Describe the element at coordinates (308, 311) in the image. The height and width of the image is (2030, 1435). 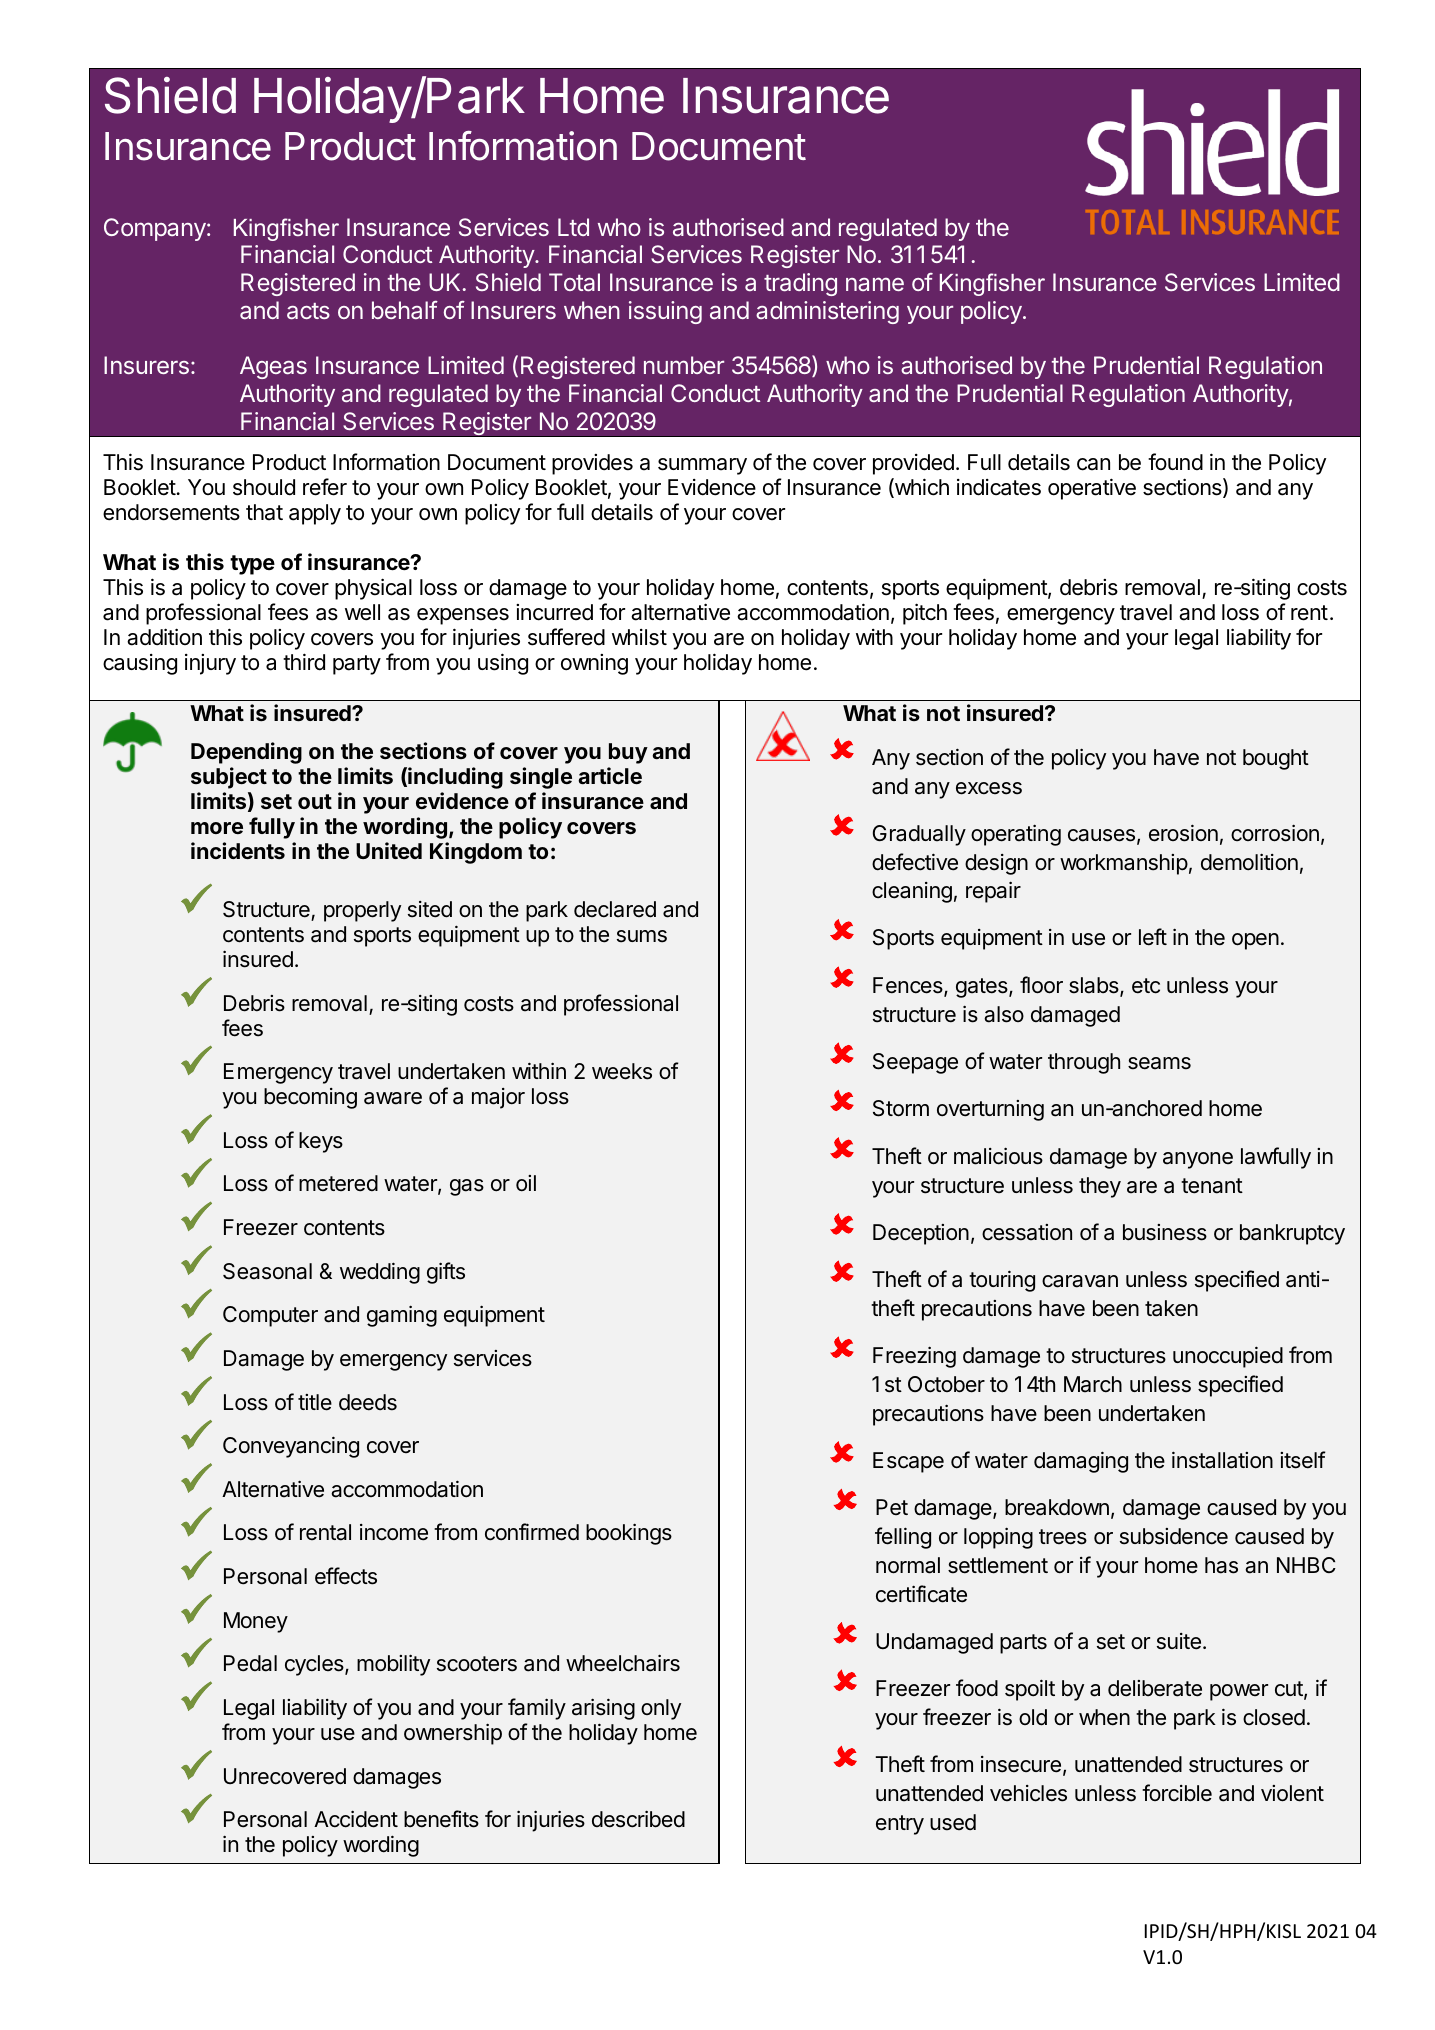
I see `acts` at that location.
